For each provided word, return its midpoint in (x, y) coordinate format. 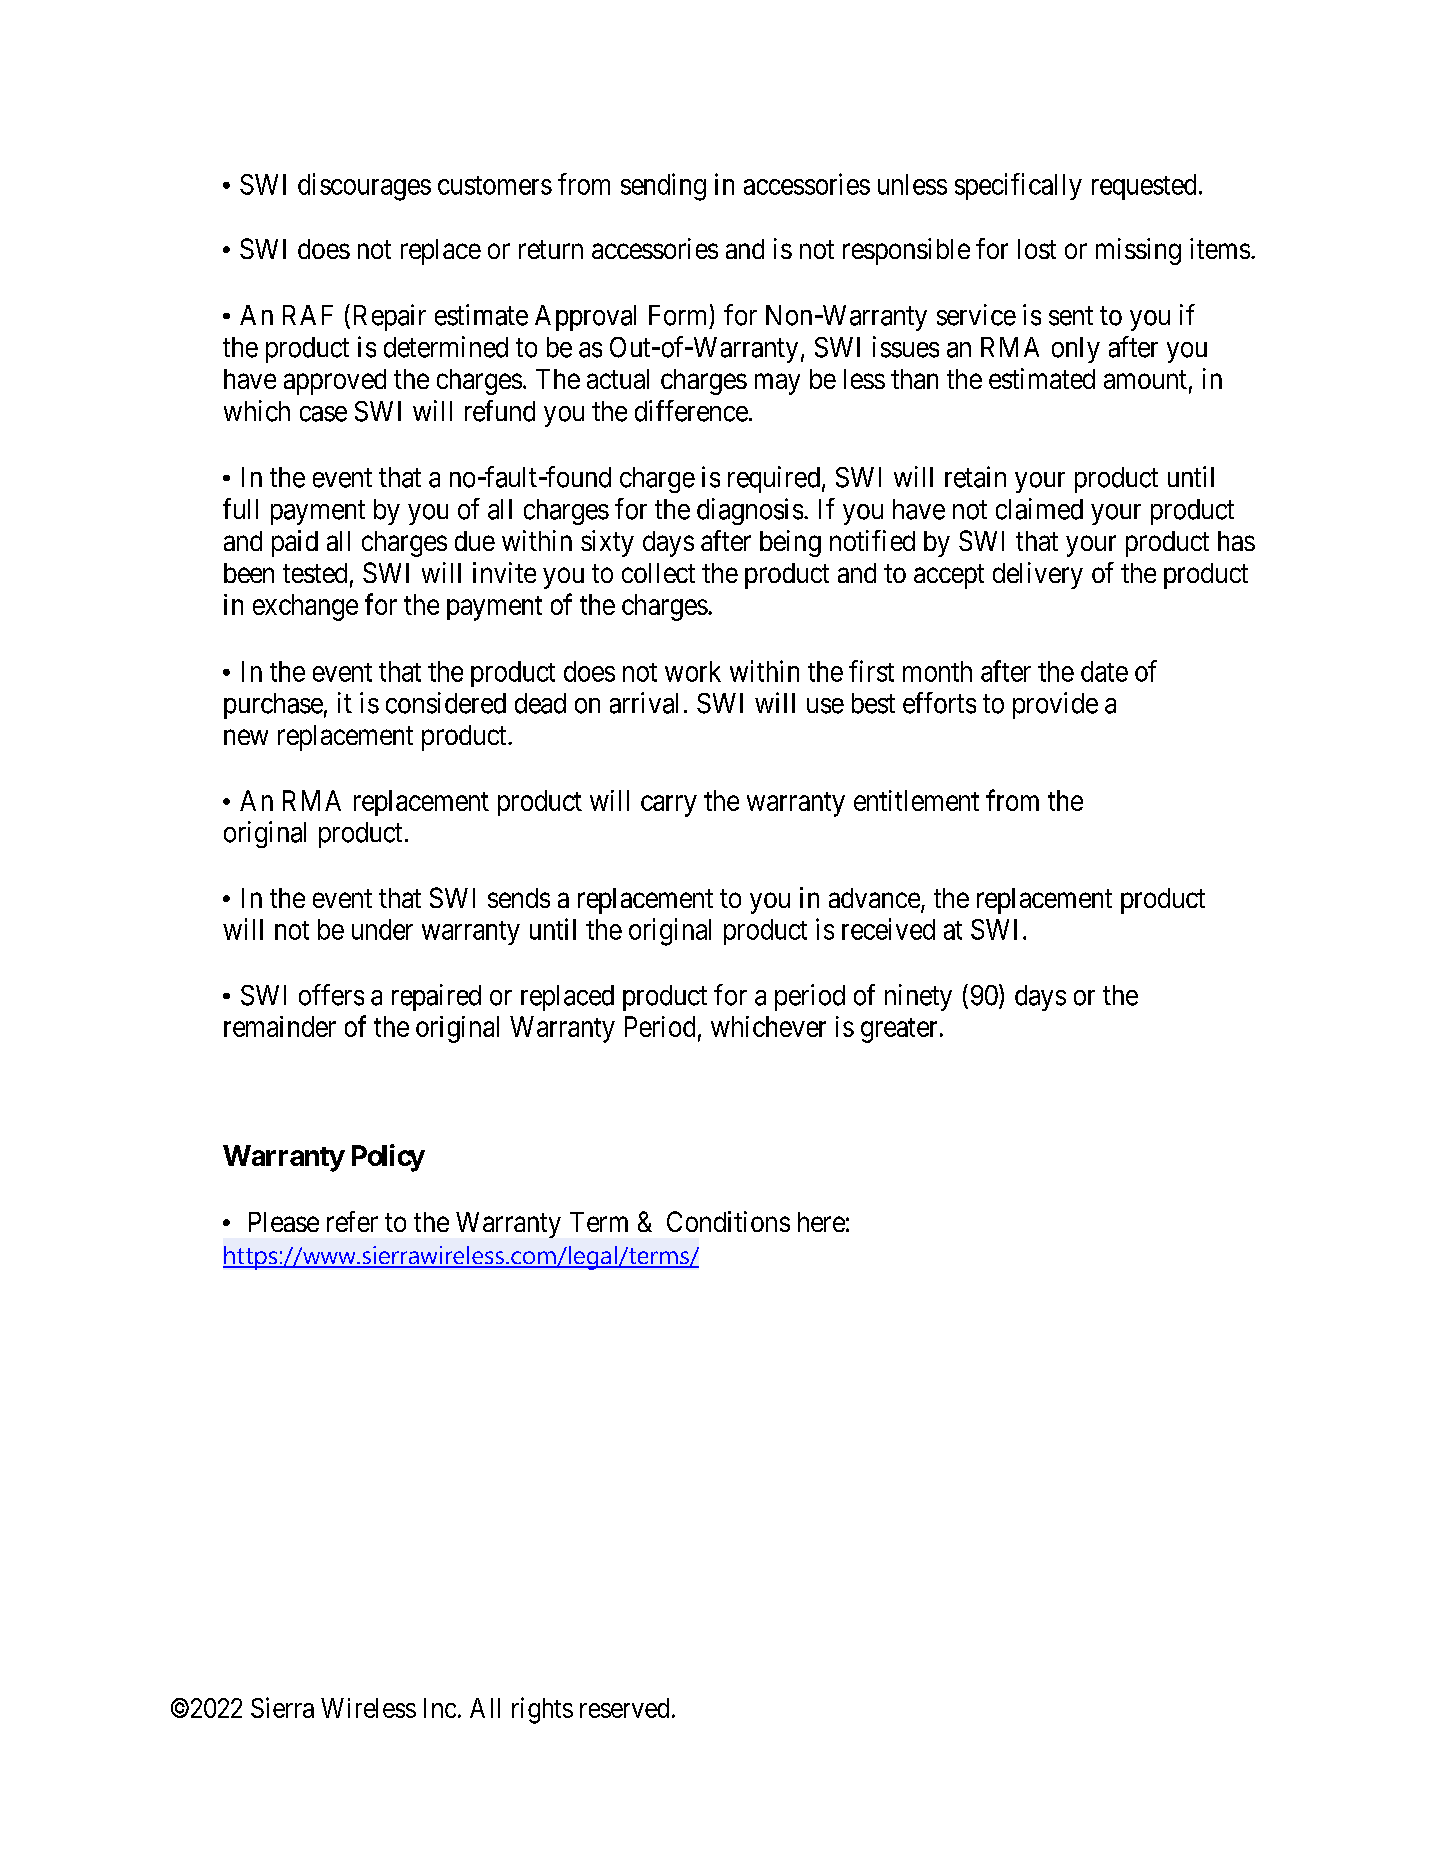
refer (352, 1221)
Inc (440, 1708)
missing (1138, 251)
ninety (918, 997)
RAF (308, 315)
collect (658, 573)
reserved (624, 1708)
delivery (1038, 575)
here (821, 1222)
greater (899, 1030)
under (382, 929)
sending (663, 187)
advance (874, 898)
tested (315, 573)
